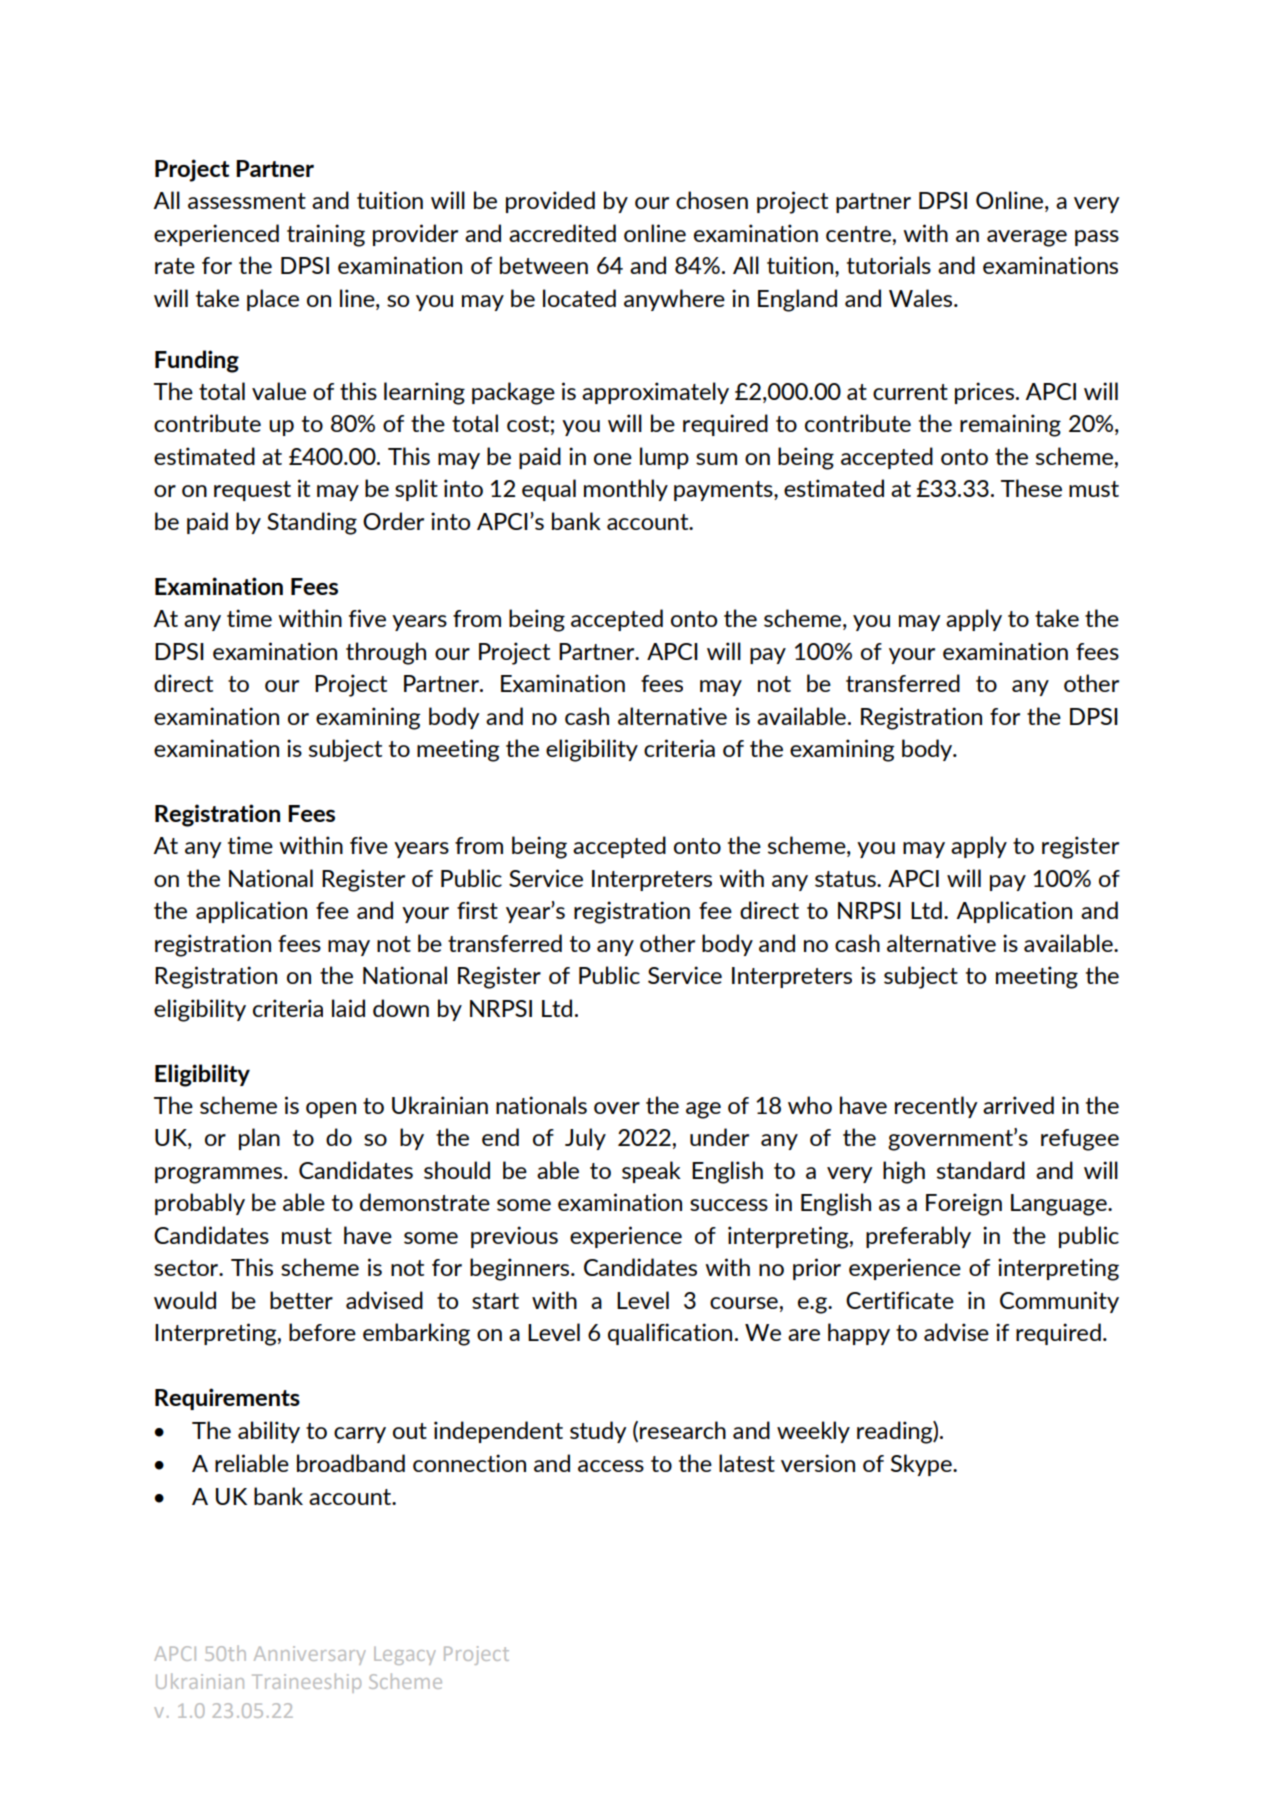  I want to click on monthly, so click(626, 490).
